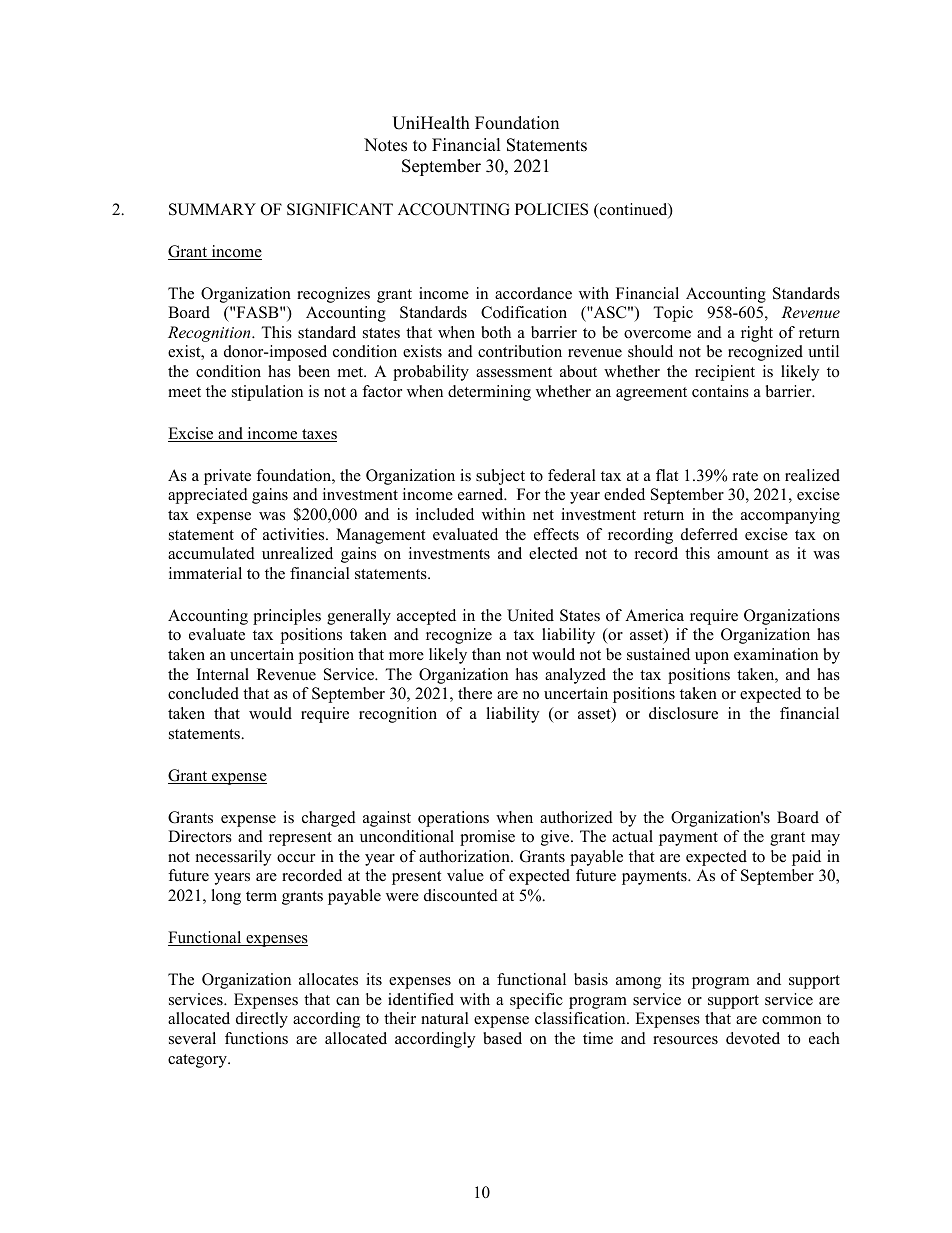 Image resolution: width=952 pixels, height=1233 pixels. What do you see at coordinates (673, 314) in the screenshot?
I see `Topic` at bounding box center [673, 314].
